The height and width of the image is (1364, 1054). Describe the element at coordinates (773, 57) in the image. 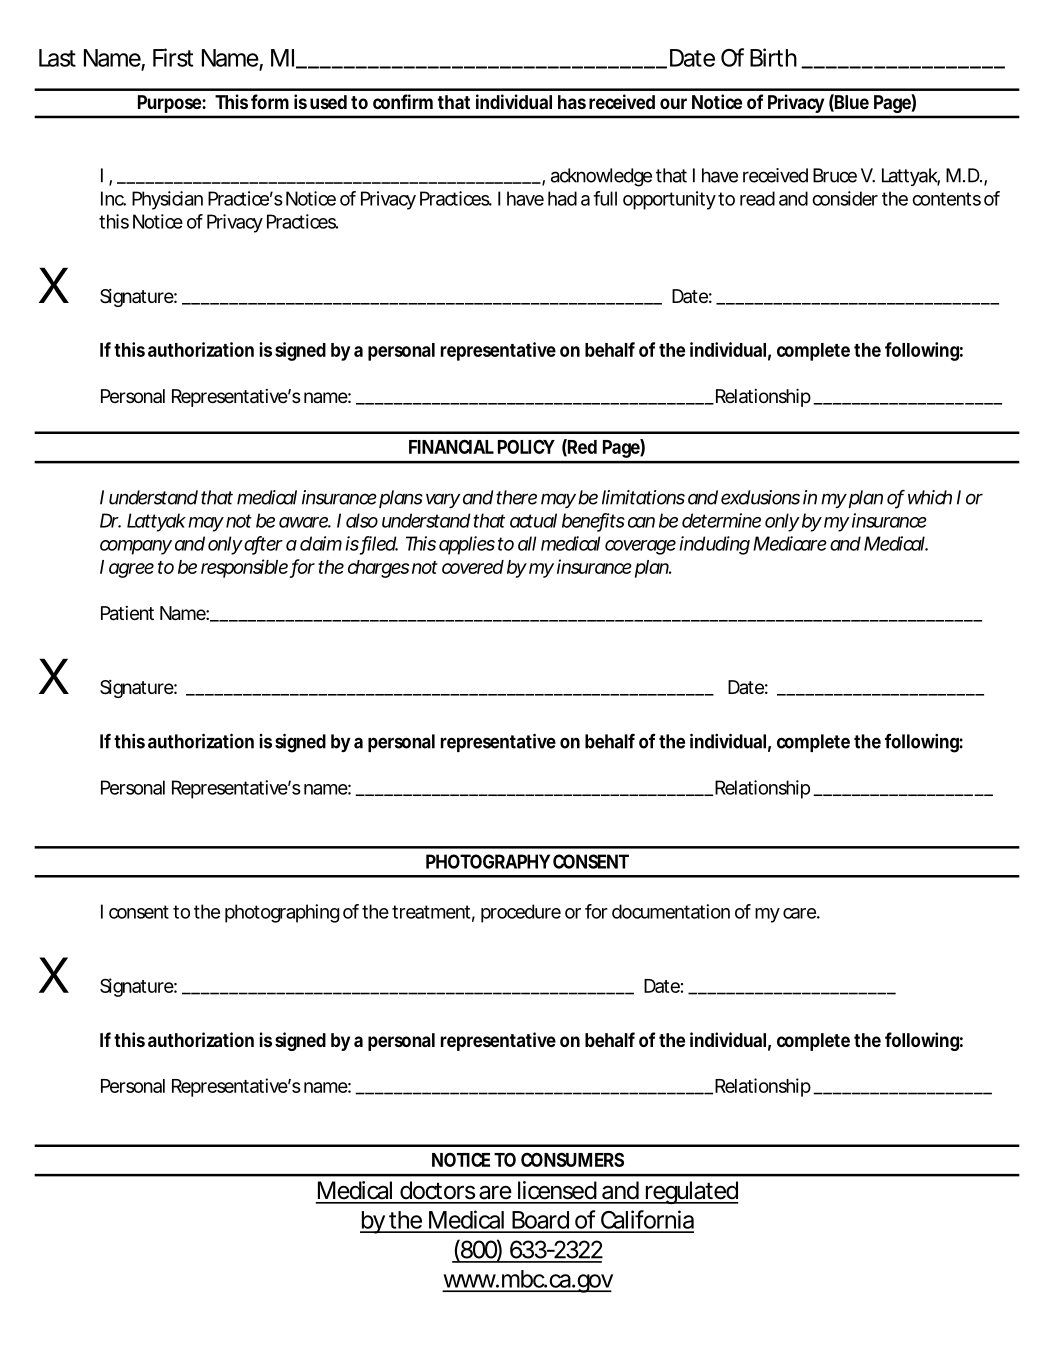

I see `Birth` at that location.
